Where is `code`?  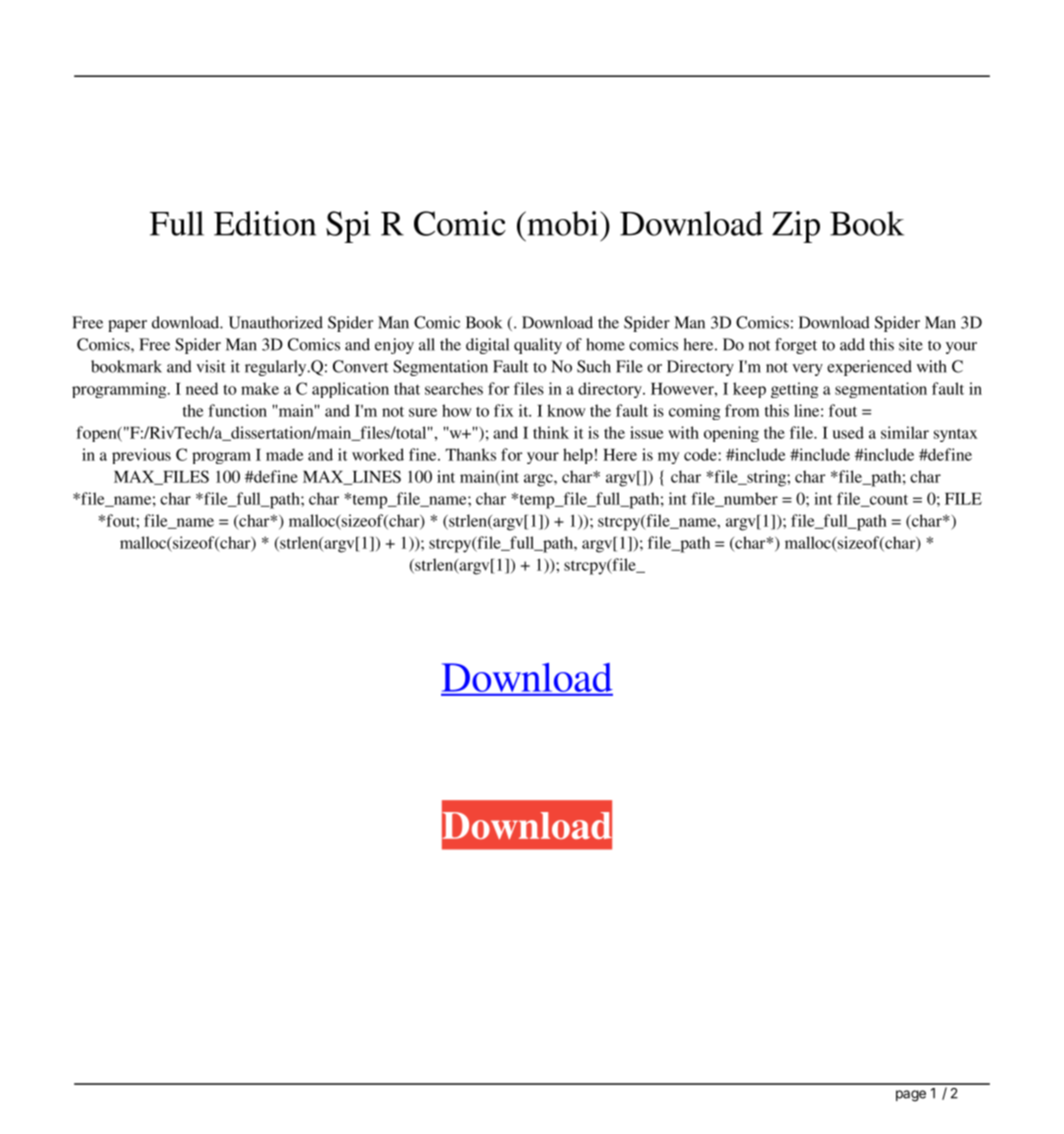 code is located at coordinates (701, 454).
